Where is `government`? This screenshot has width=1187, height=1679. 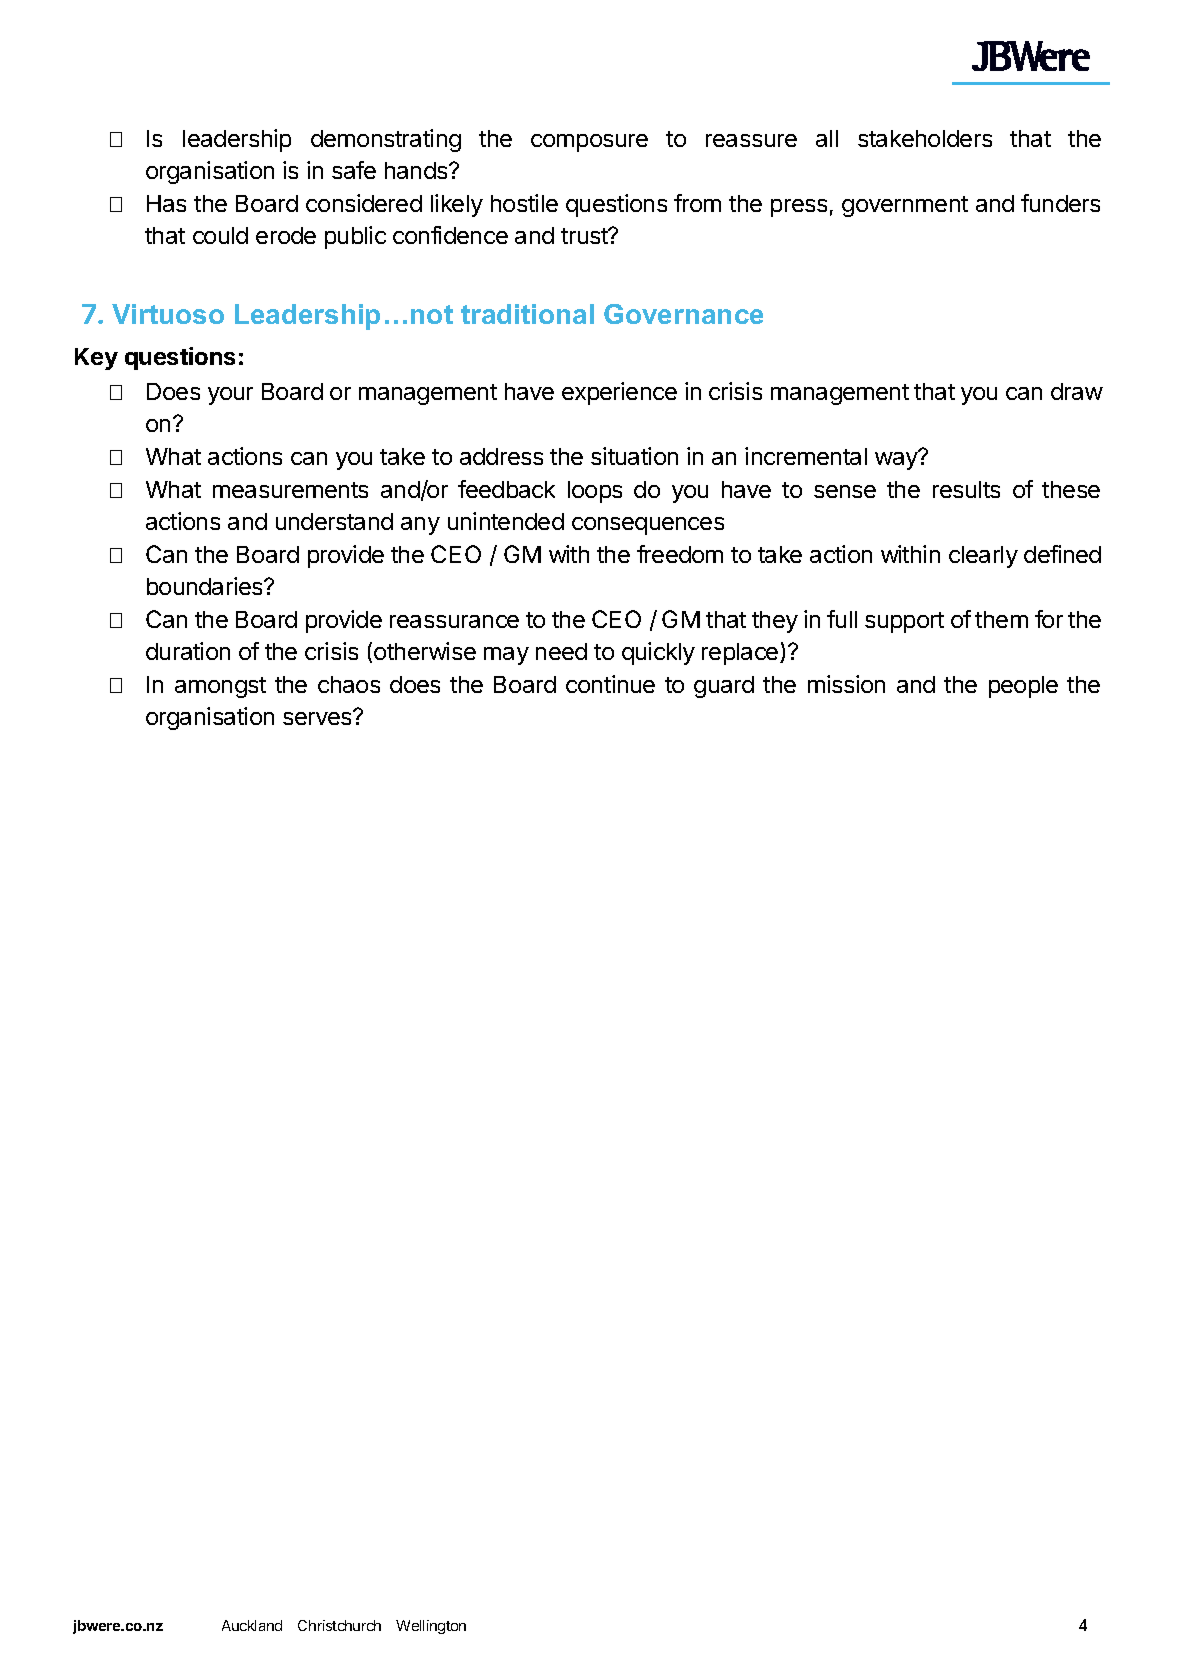 government is located at coordinates (905, 206).
